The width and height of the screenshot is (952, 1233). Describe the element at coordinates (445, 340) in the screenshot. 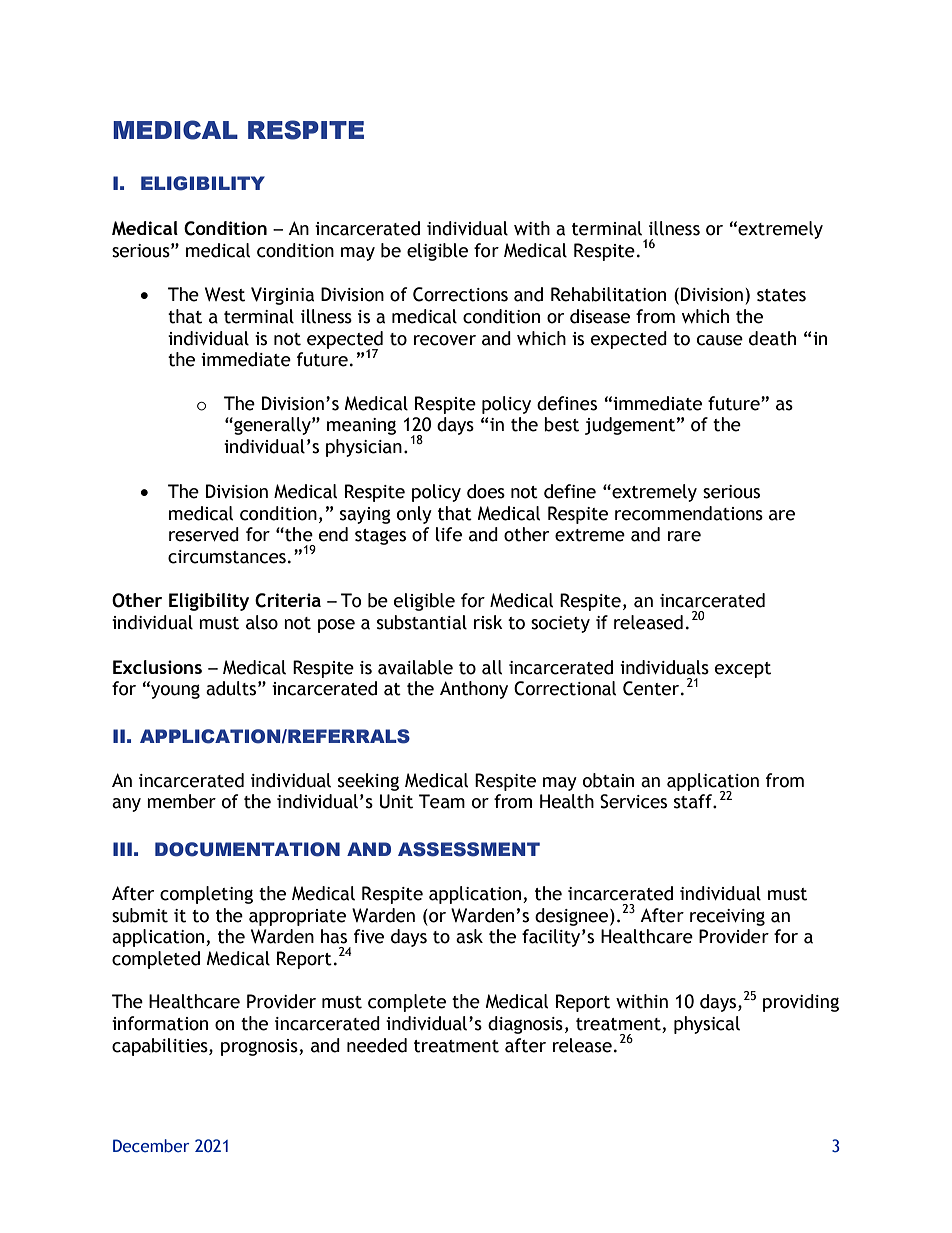

I see `recover` at that location.
